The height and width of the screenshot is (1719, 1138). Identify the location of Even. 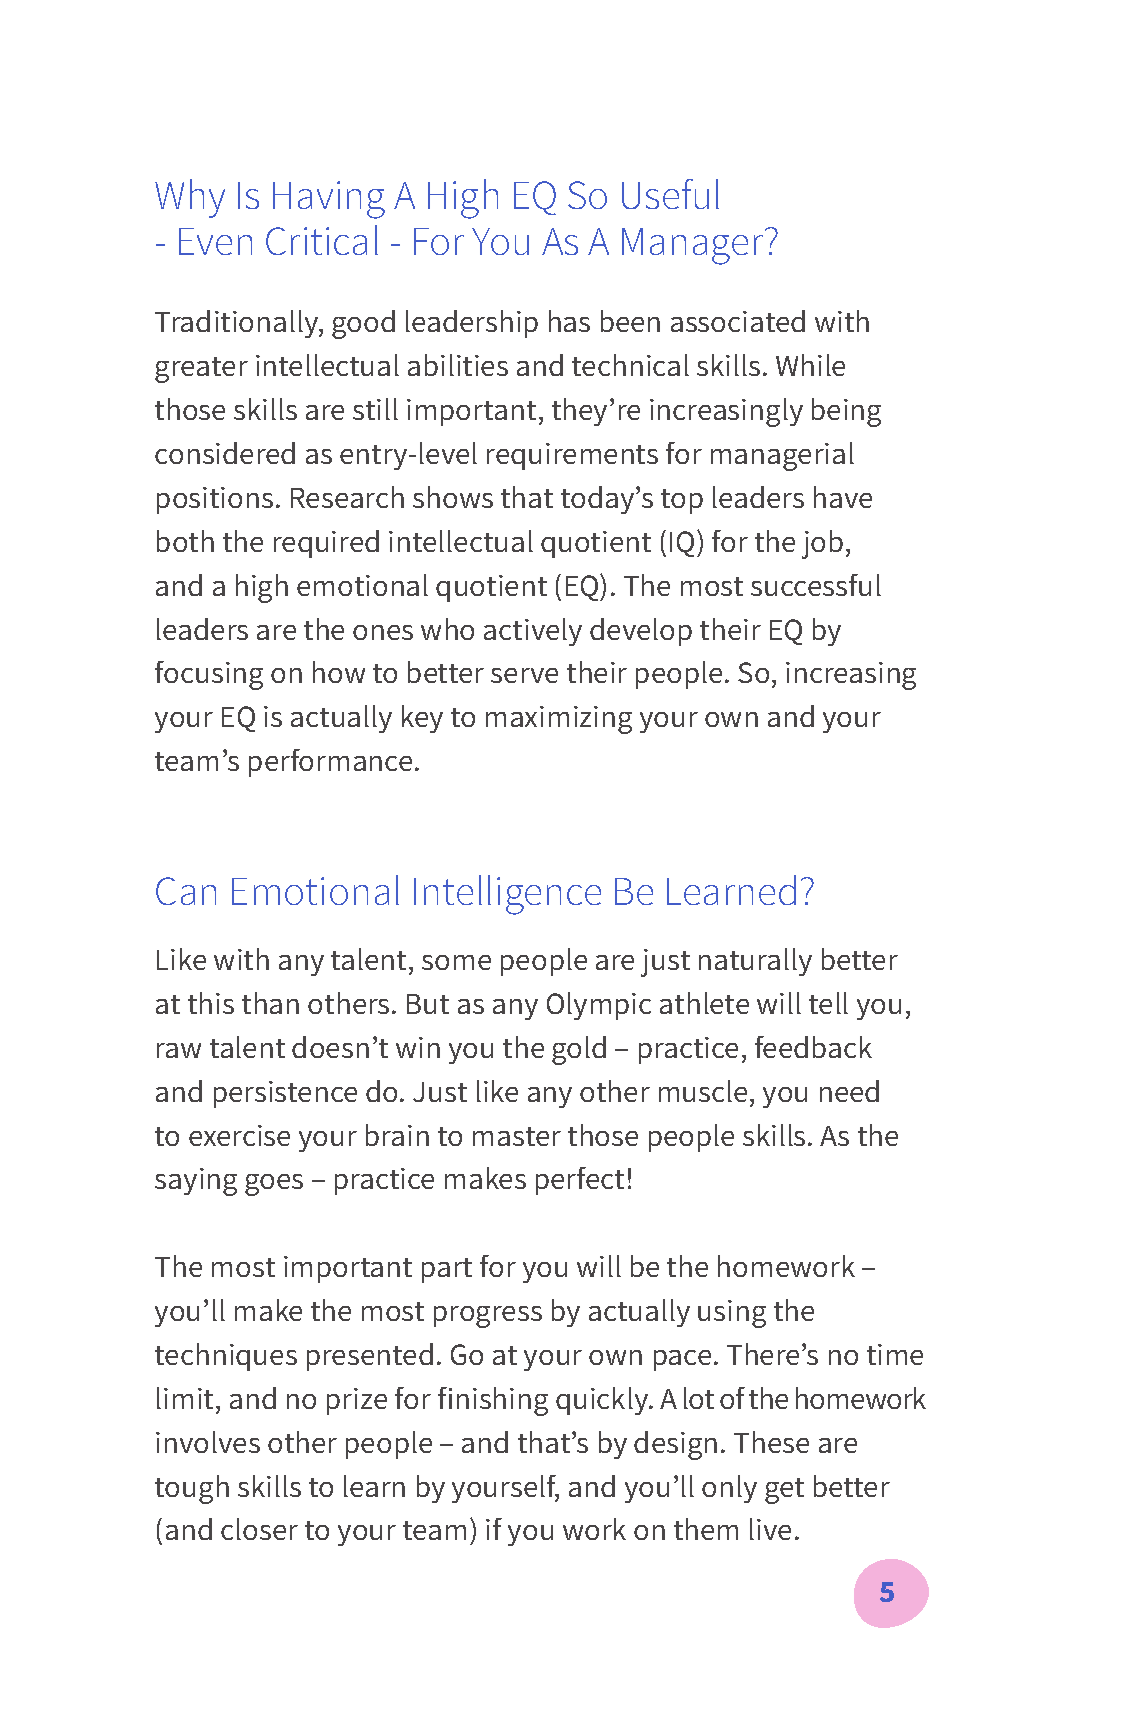
(215, 241).
